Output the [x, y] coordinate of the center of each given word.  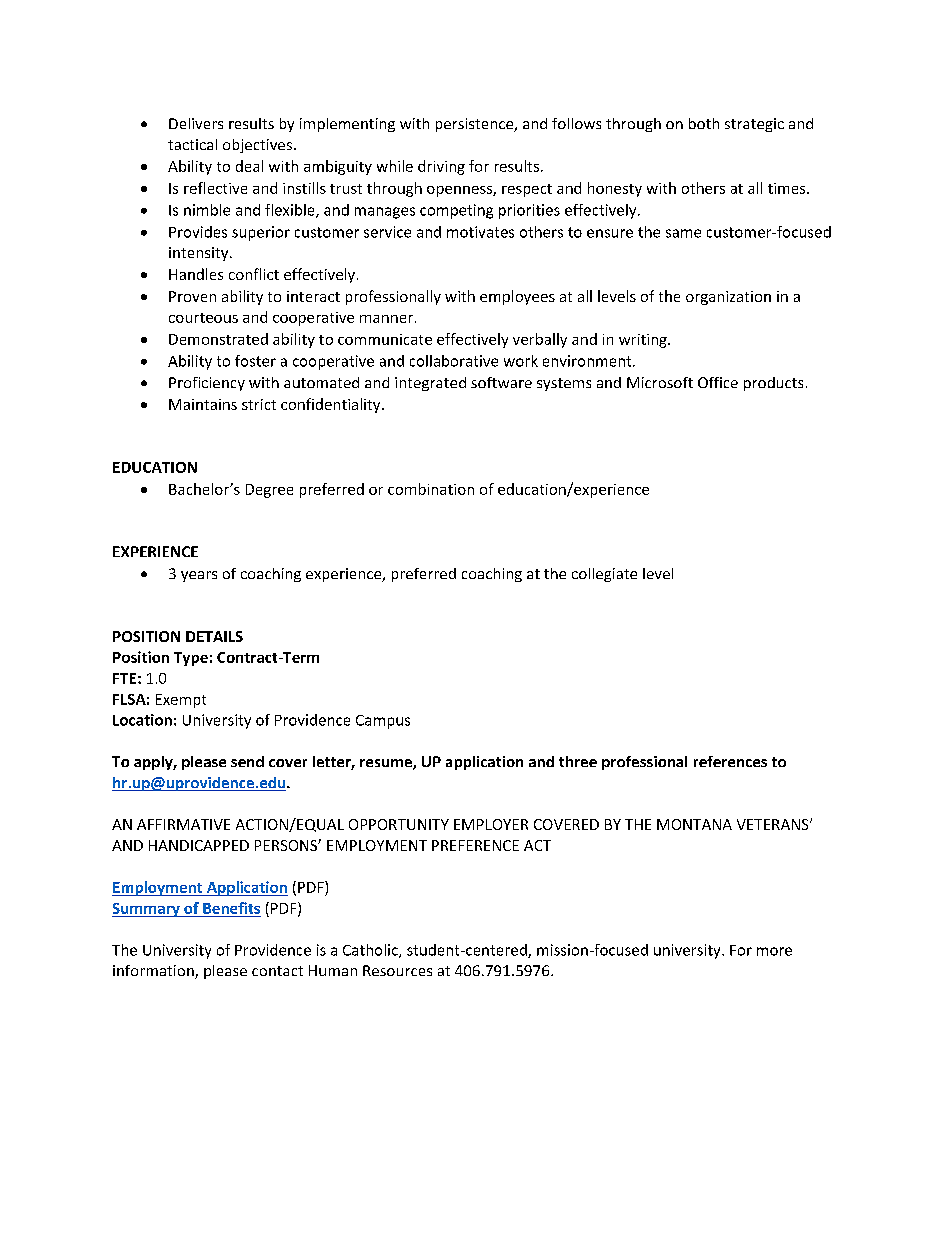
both [704, 123]
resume [387, 764]
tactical [192, 144]
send [247, 761]
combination [431, 489]
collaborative [454, 361]
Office [718, 382]
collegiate [604, 575]
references [730, 761]
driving [441, 167]
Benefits [231, 908]
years [199, 576]
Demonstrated [218, 339]
